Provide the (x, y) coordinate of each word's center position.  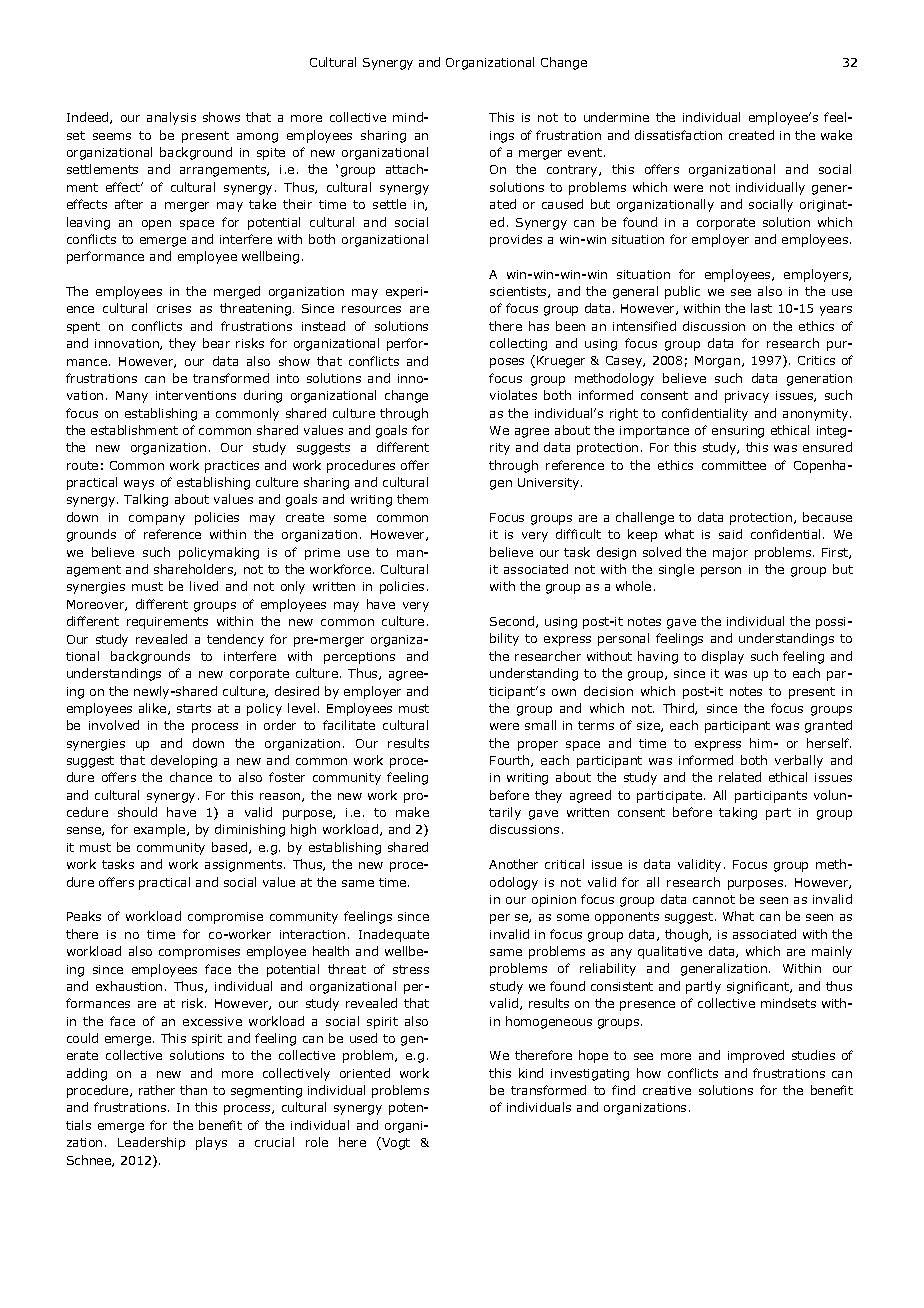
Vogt (395, 1143)
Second (513, 622)
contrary (573, 171)
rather (157, 1090)
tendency (235, 640)
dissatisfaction (678, 135)
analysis (171, 118)
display (723, 657)
